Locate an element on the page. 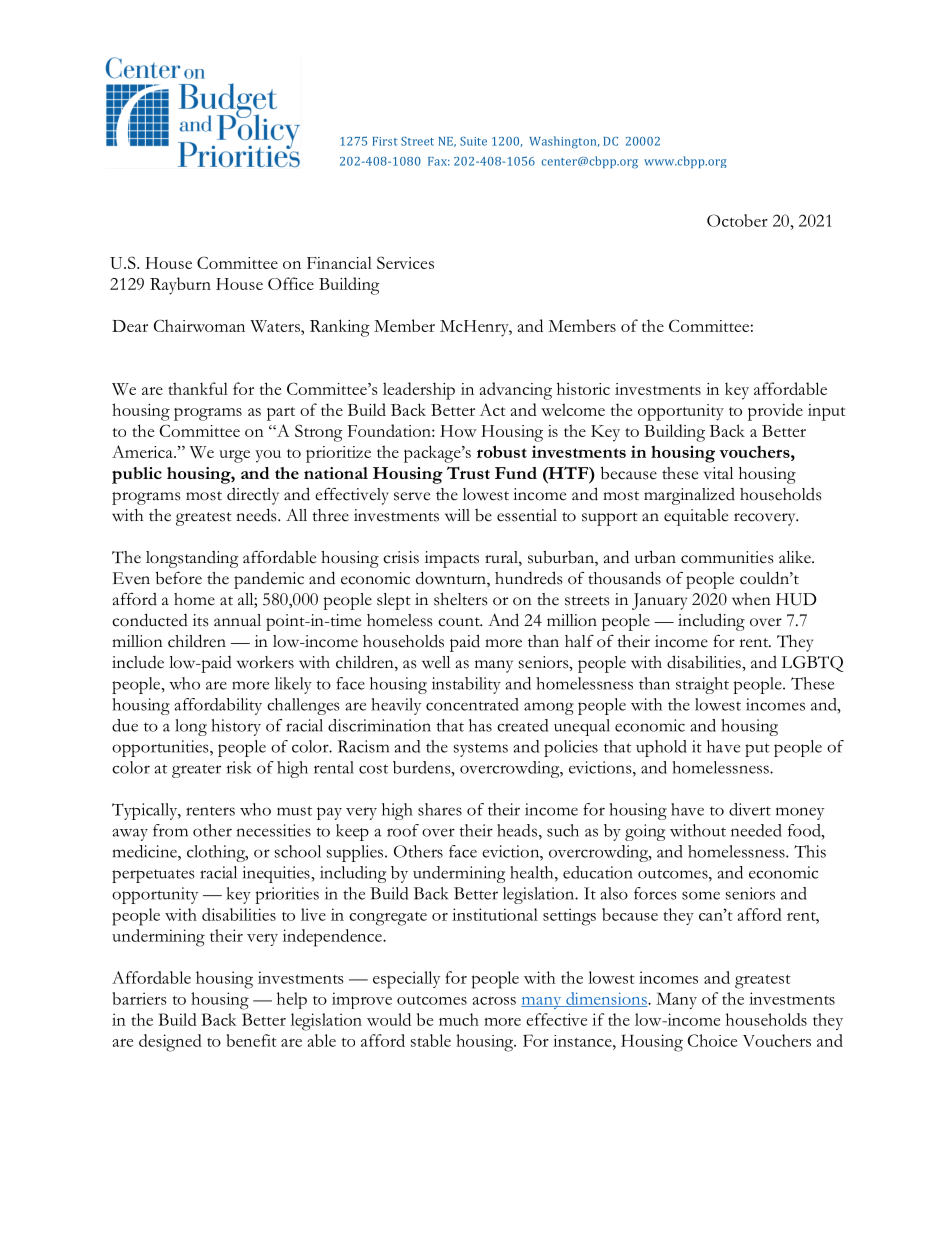  has is located at coordinates (480, 725).
